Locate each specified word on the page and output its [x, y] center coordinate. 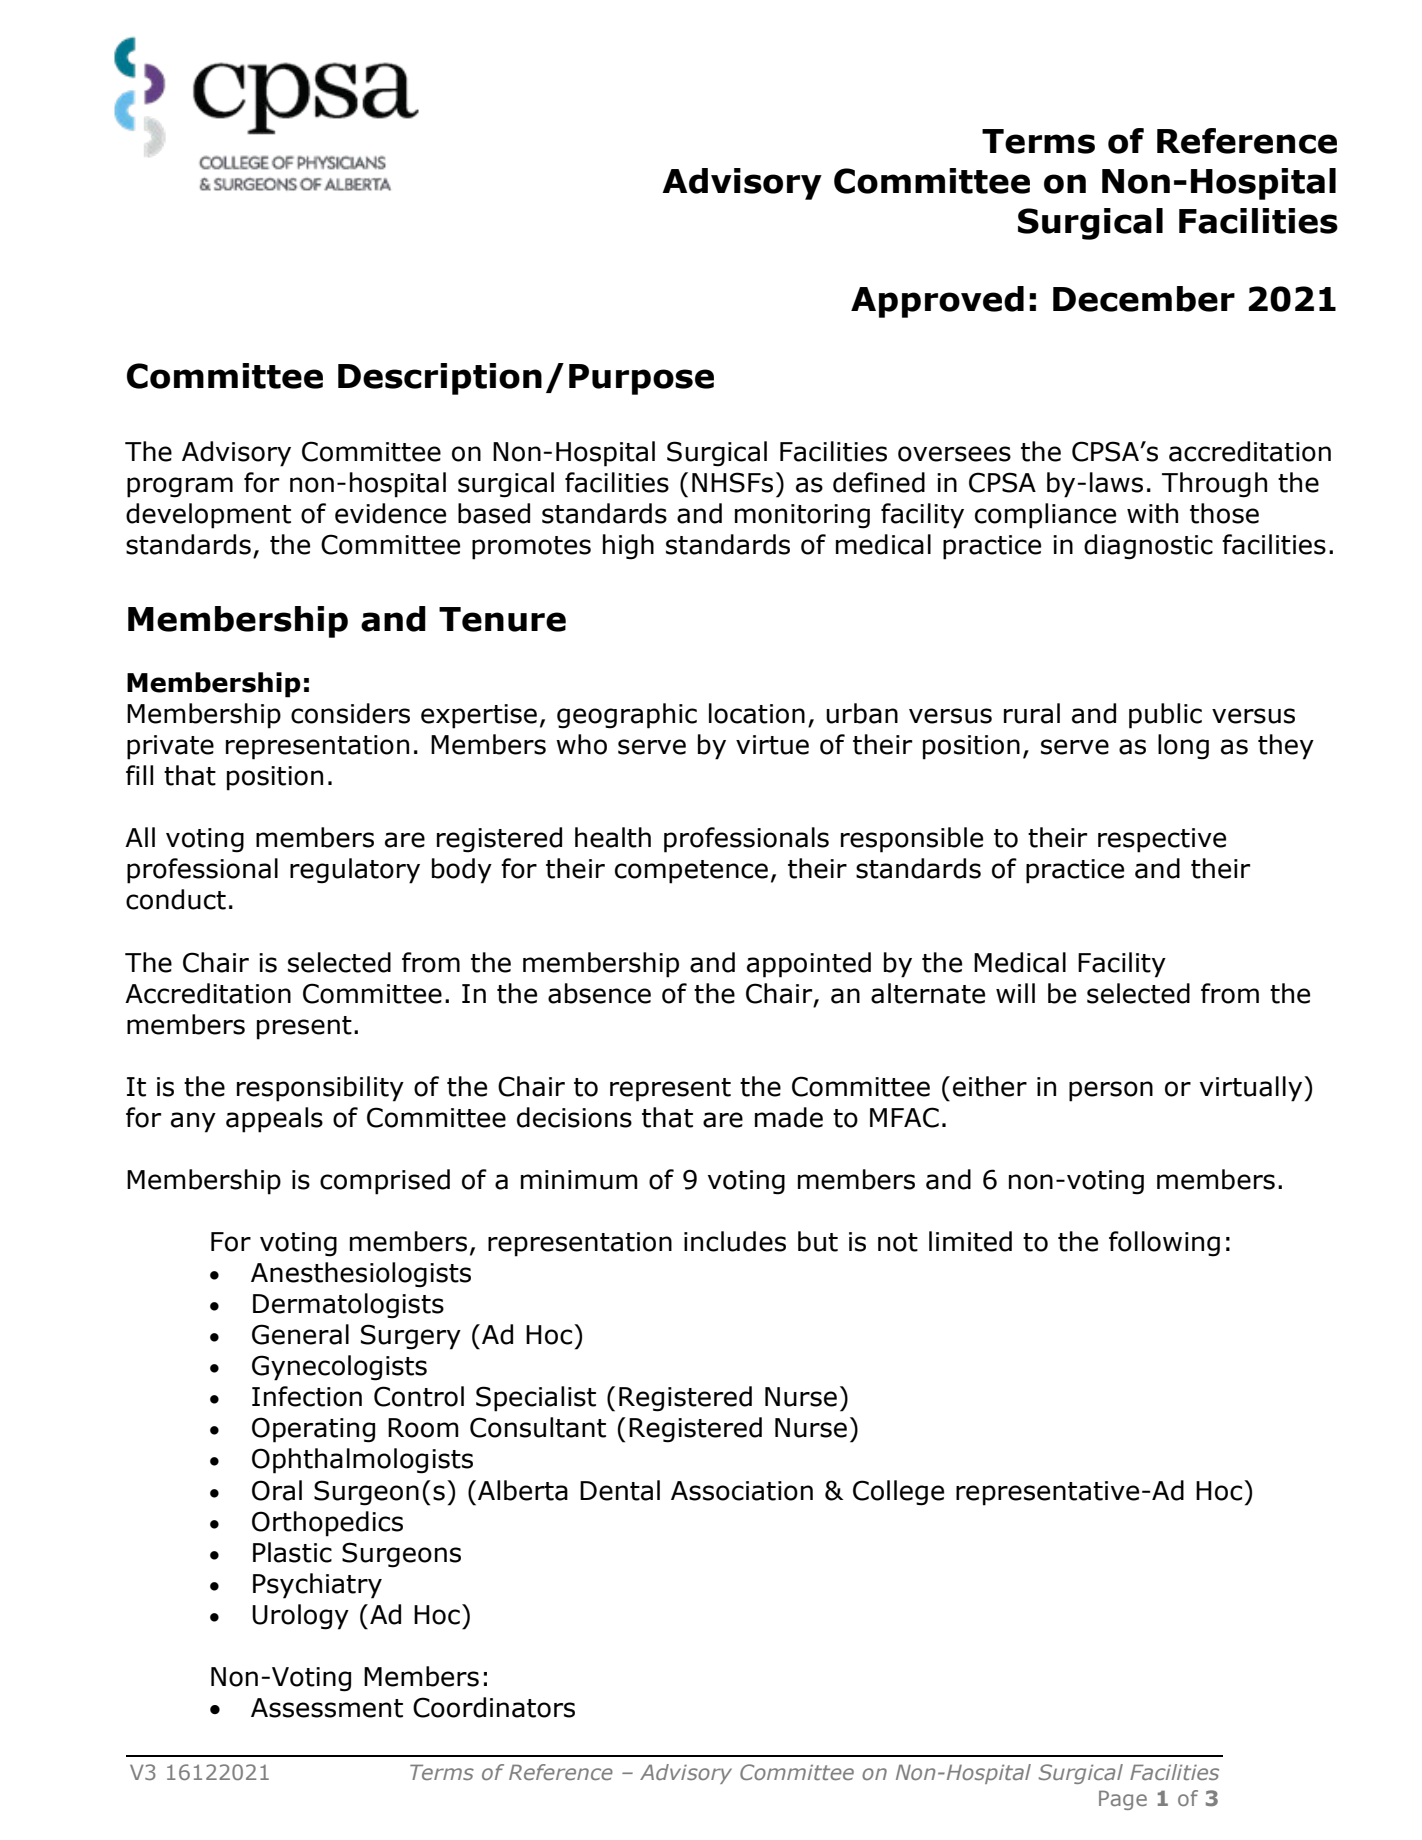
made [789, 1117]
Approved [937, 302]
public [1165, 716]
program [180, 487]
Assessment [327, 1708]
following [1164, 1244]
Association [742, 1491]
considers [350, 713]
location [757, 713]
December [1144, 299]
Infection [307, 1396]
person [1111, 1091]
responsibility [320, 1089]
